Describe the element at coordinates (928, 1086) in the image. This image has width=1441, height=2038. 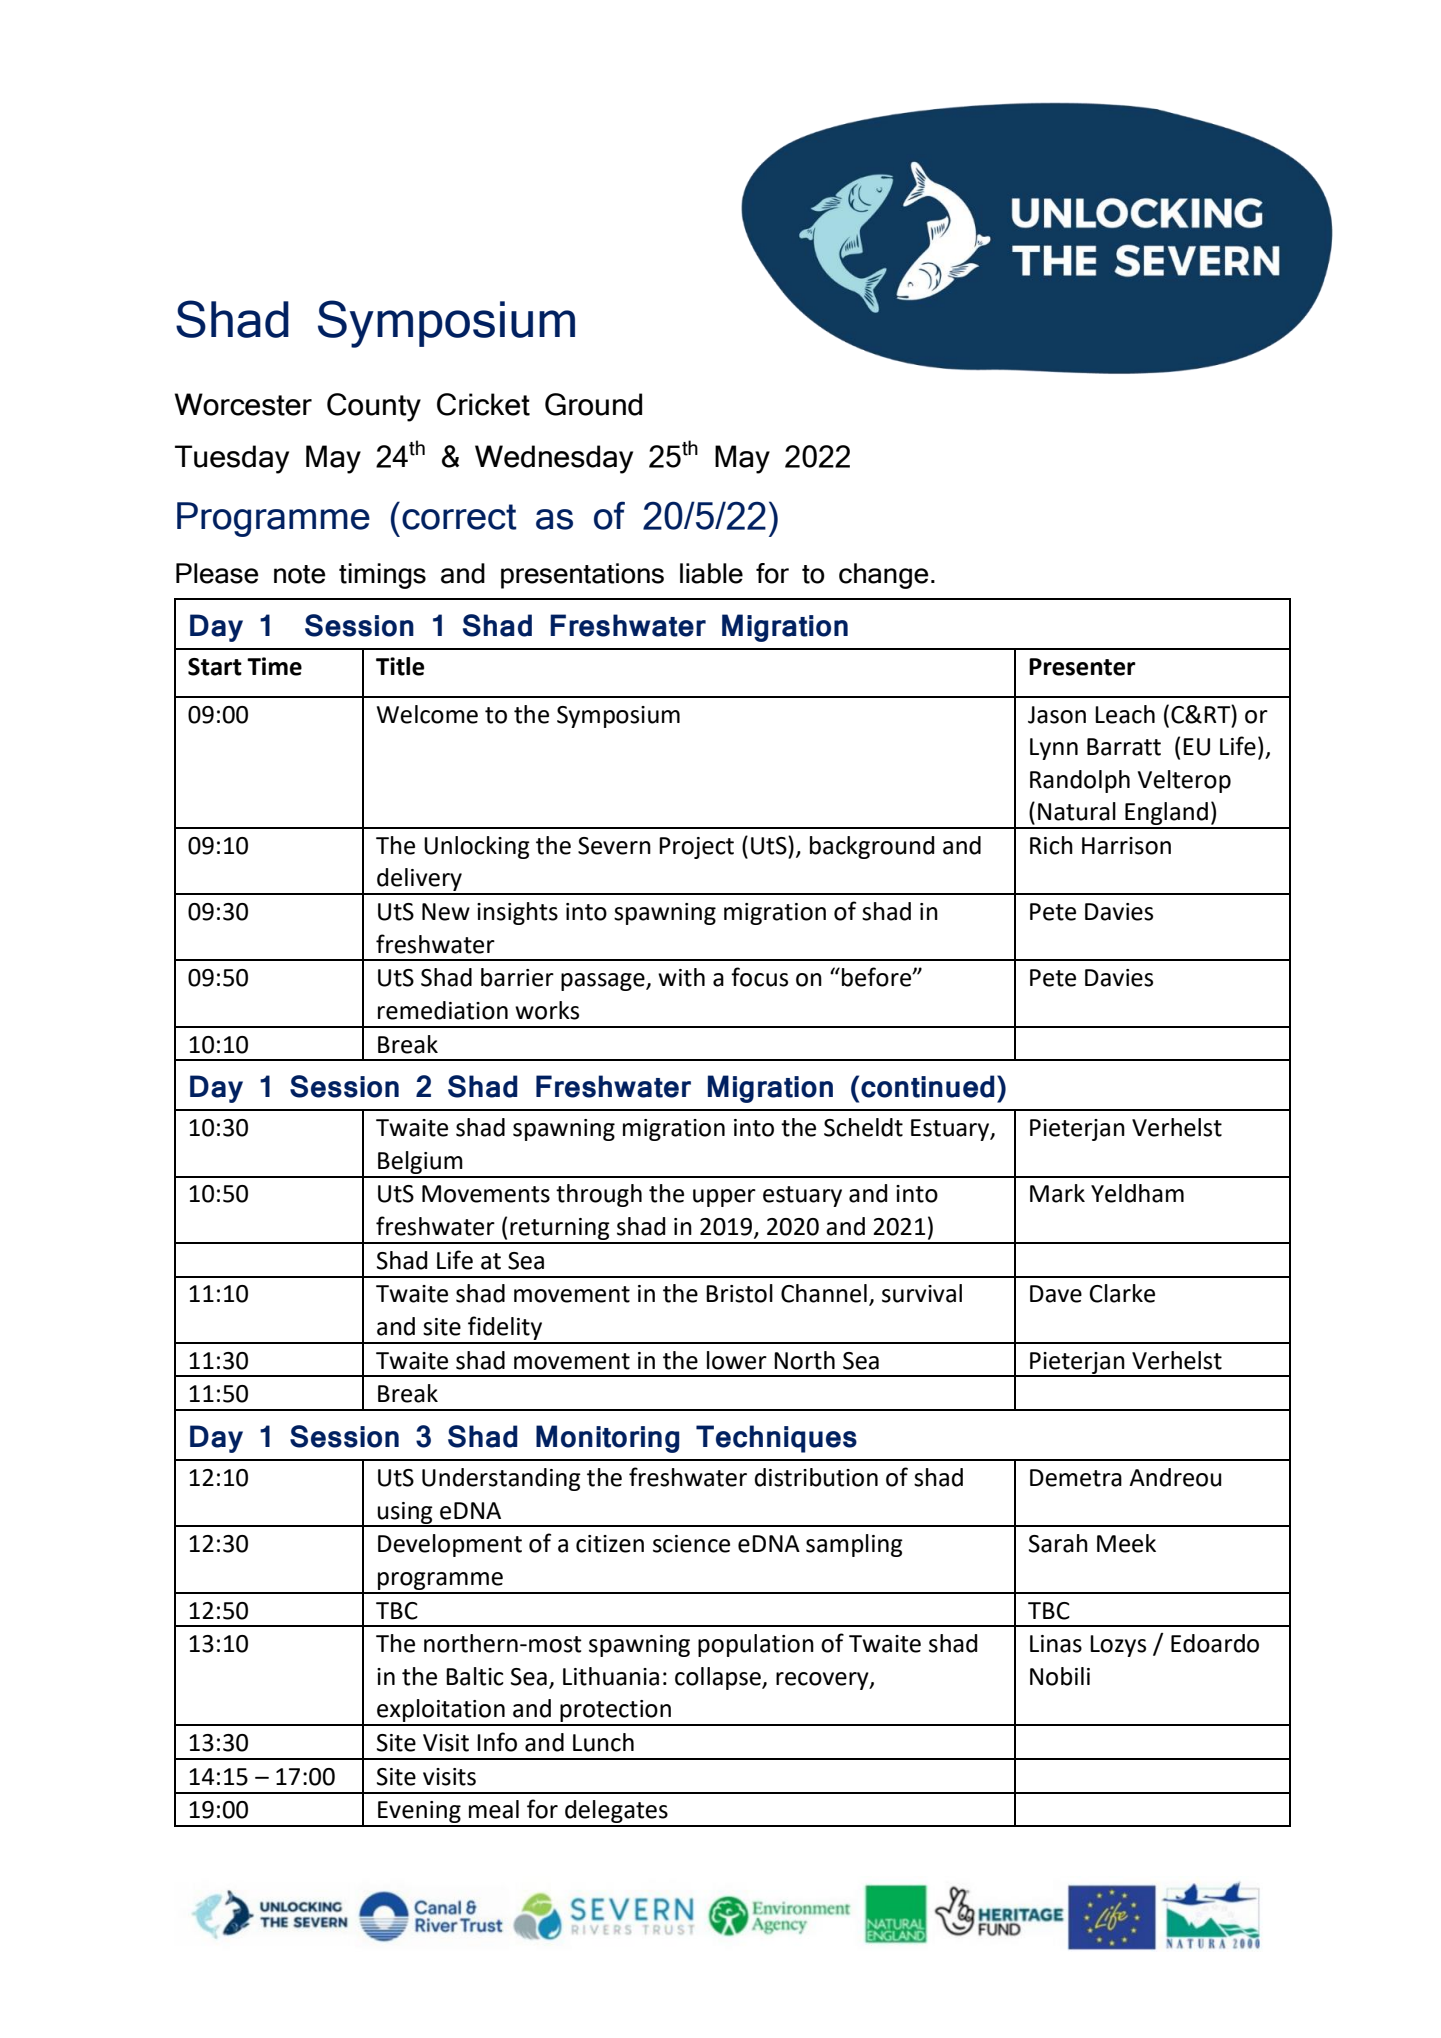
I see `continued` at that location.
